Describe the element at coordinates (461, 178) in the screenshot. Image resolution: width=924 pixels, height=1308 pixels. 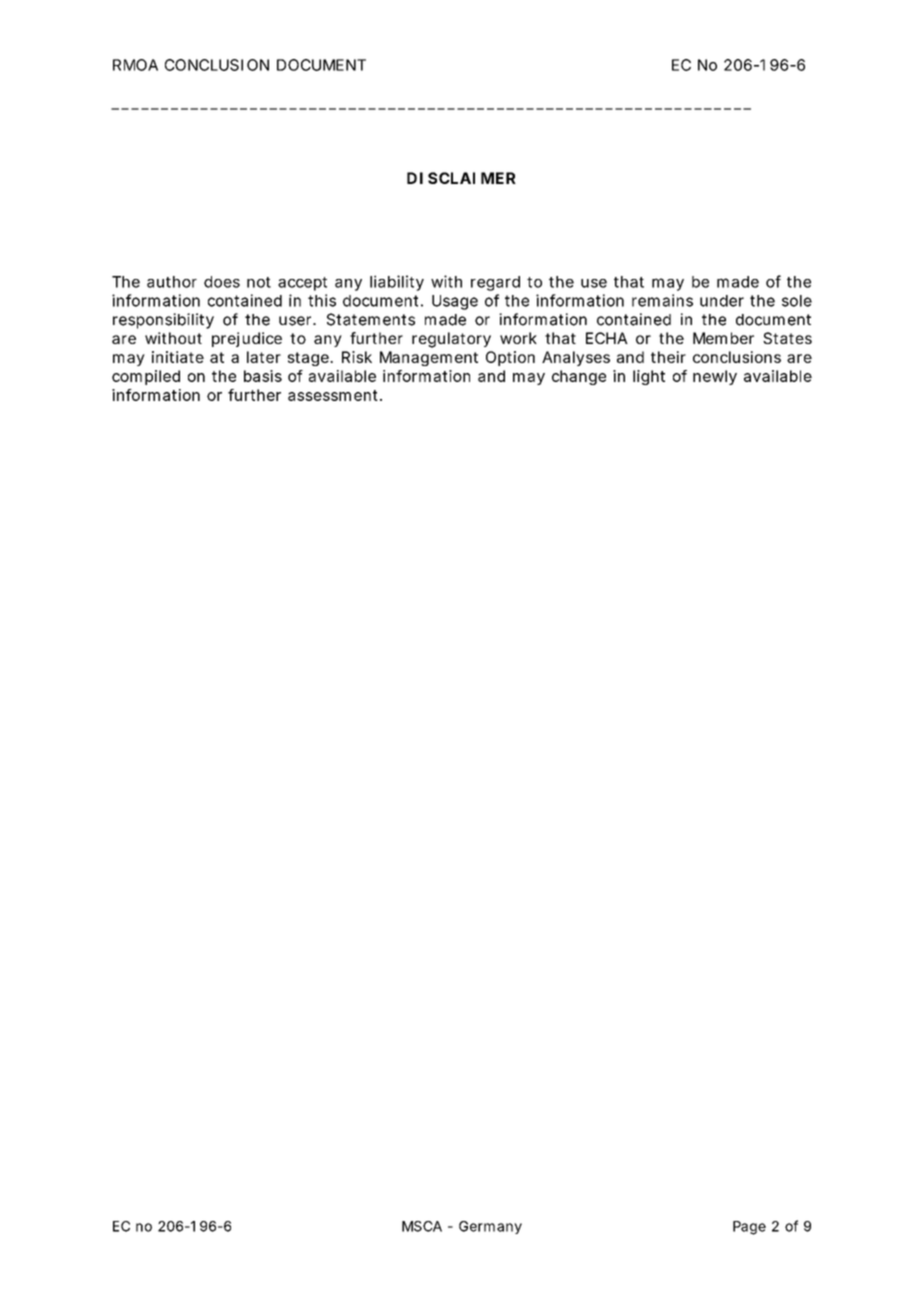
I see `DISCLAIMER` at that location.
